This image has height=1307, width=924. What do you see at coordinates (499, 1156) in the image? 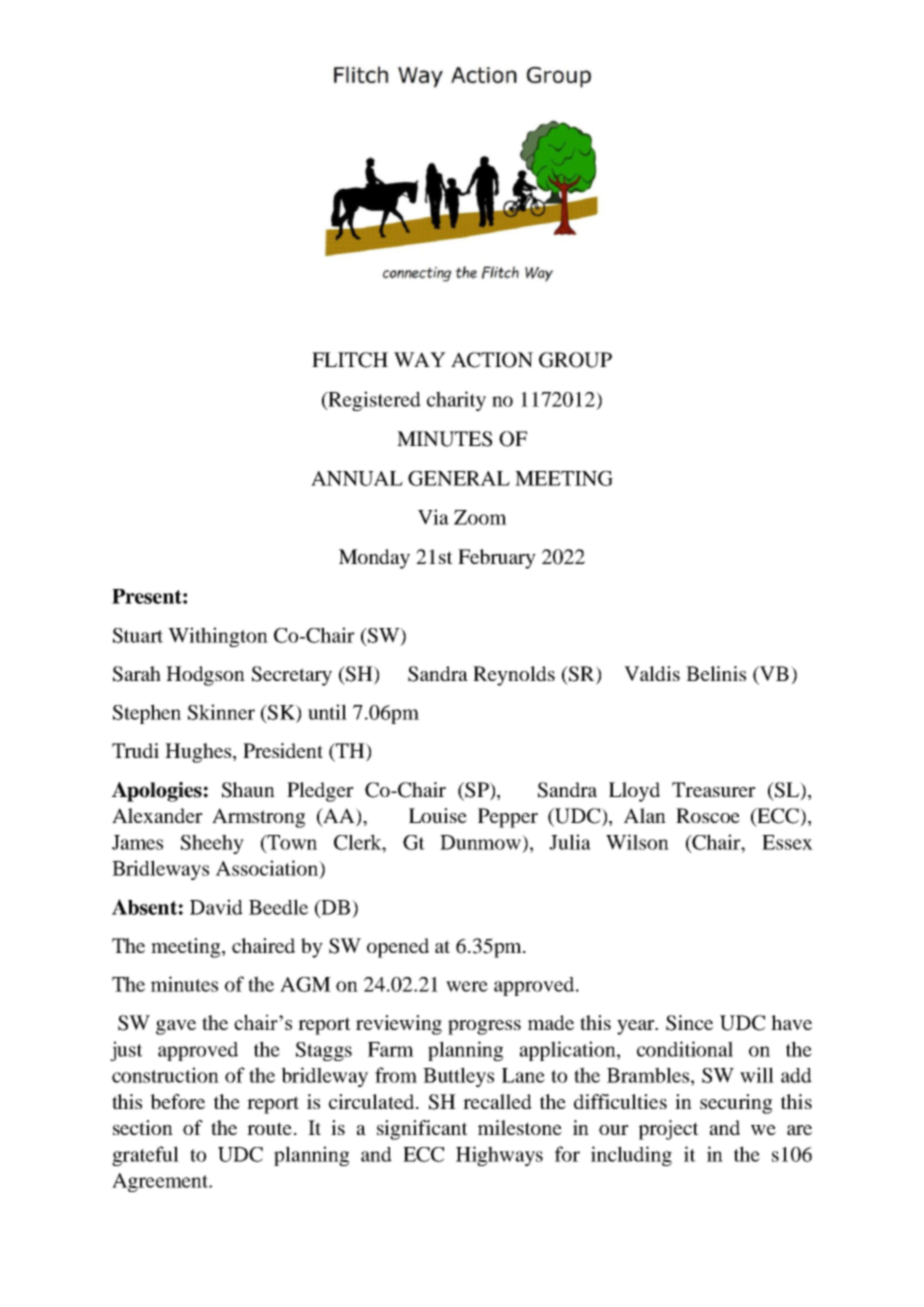
I see `Highways` at bounding box center [499, 1156].
